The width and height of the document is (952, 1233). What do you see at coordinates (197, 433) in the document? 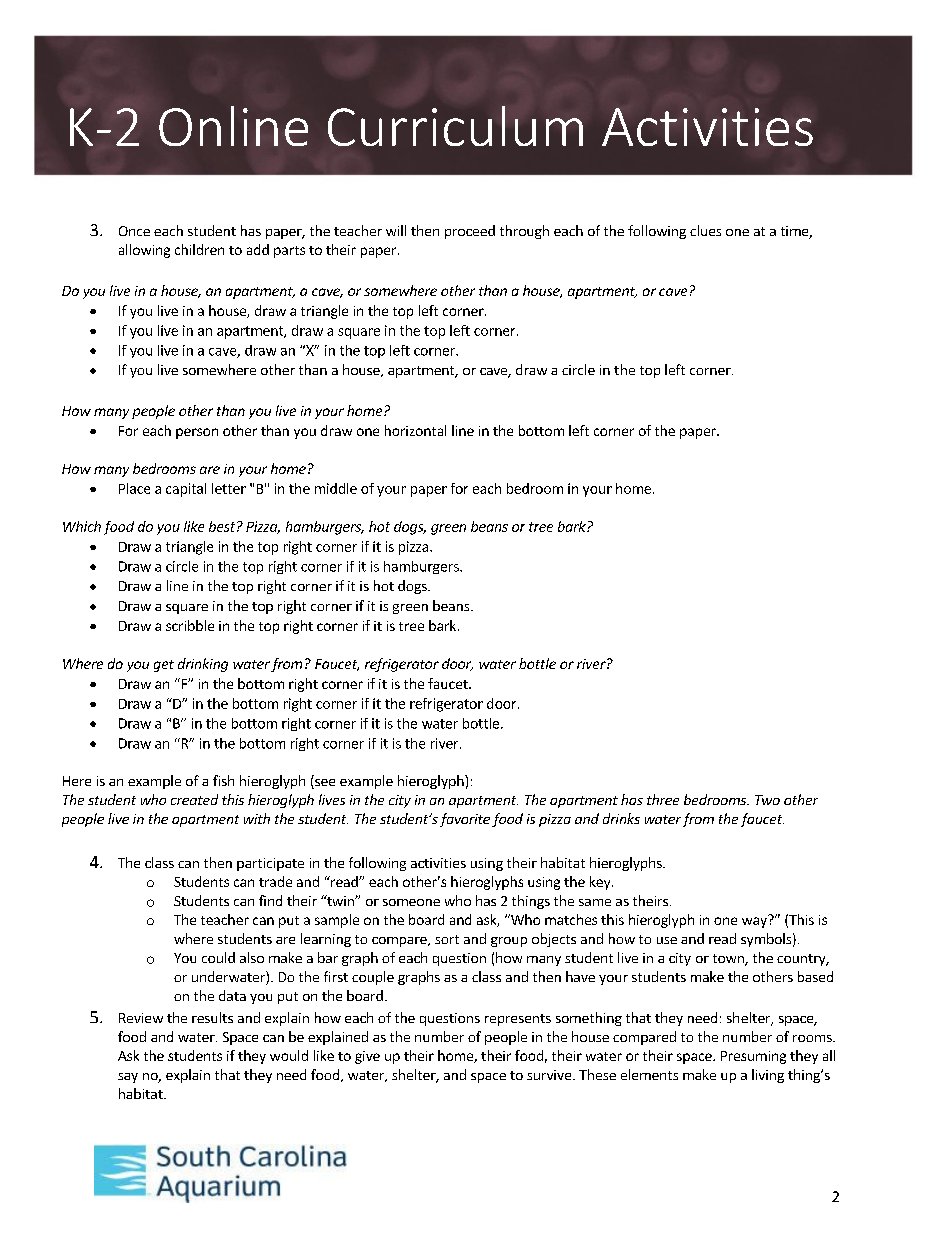
I see `person` at bounding box center [197, 433].
